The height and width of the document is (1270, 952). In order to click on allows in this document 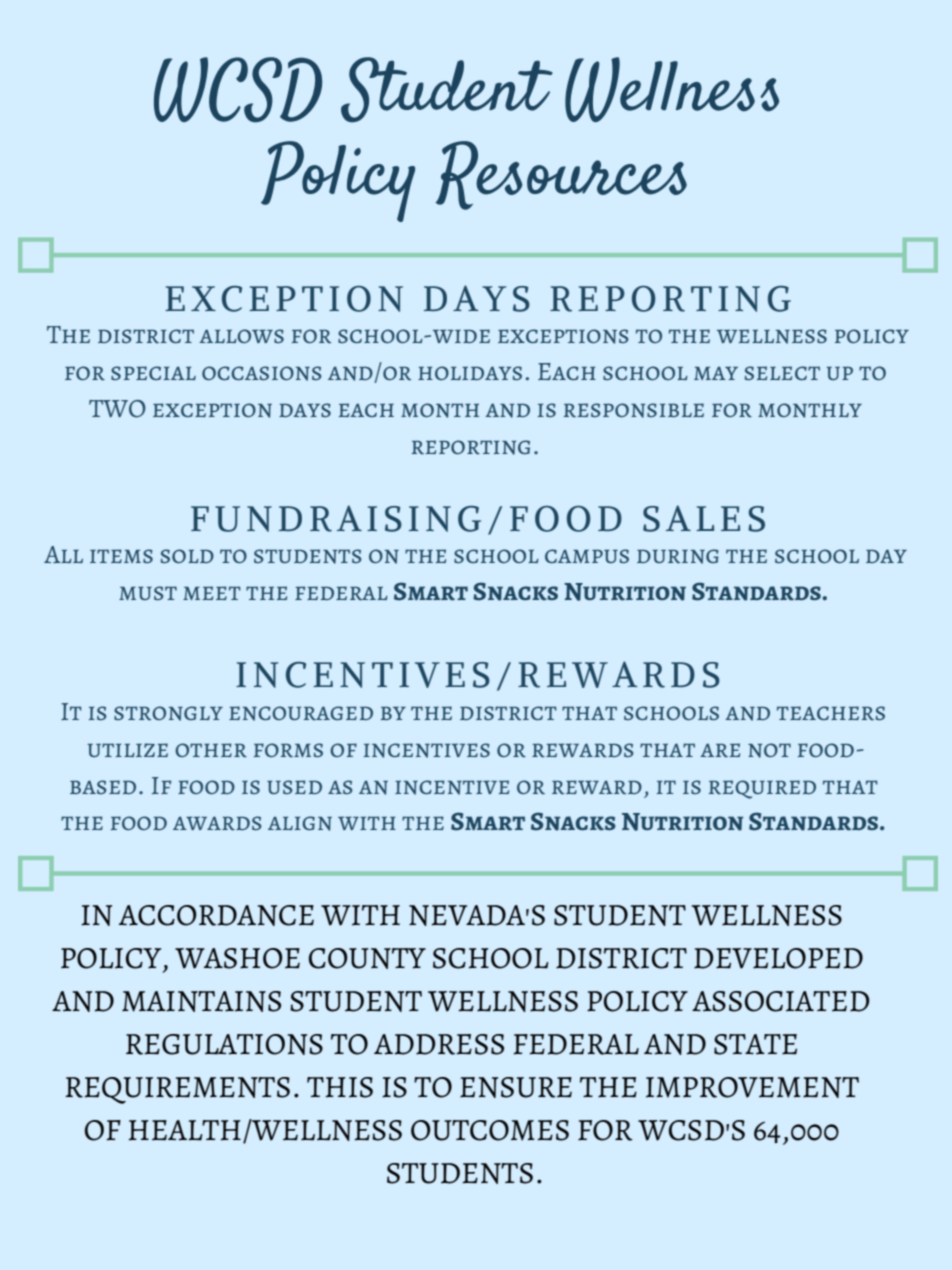, I will do `click(241, 336)`.
